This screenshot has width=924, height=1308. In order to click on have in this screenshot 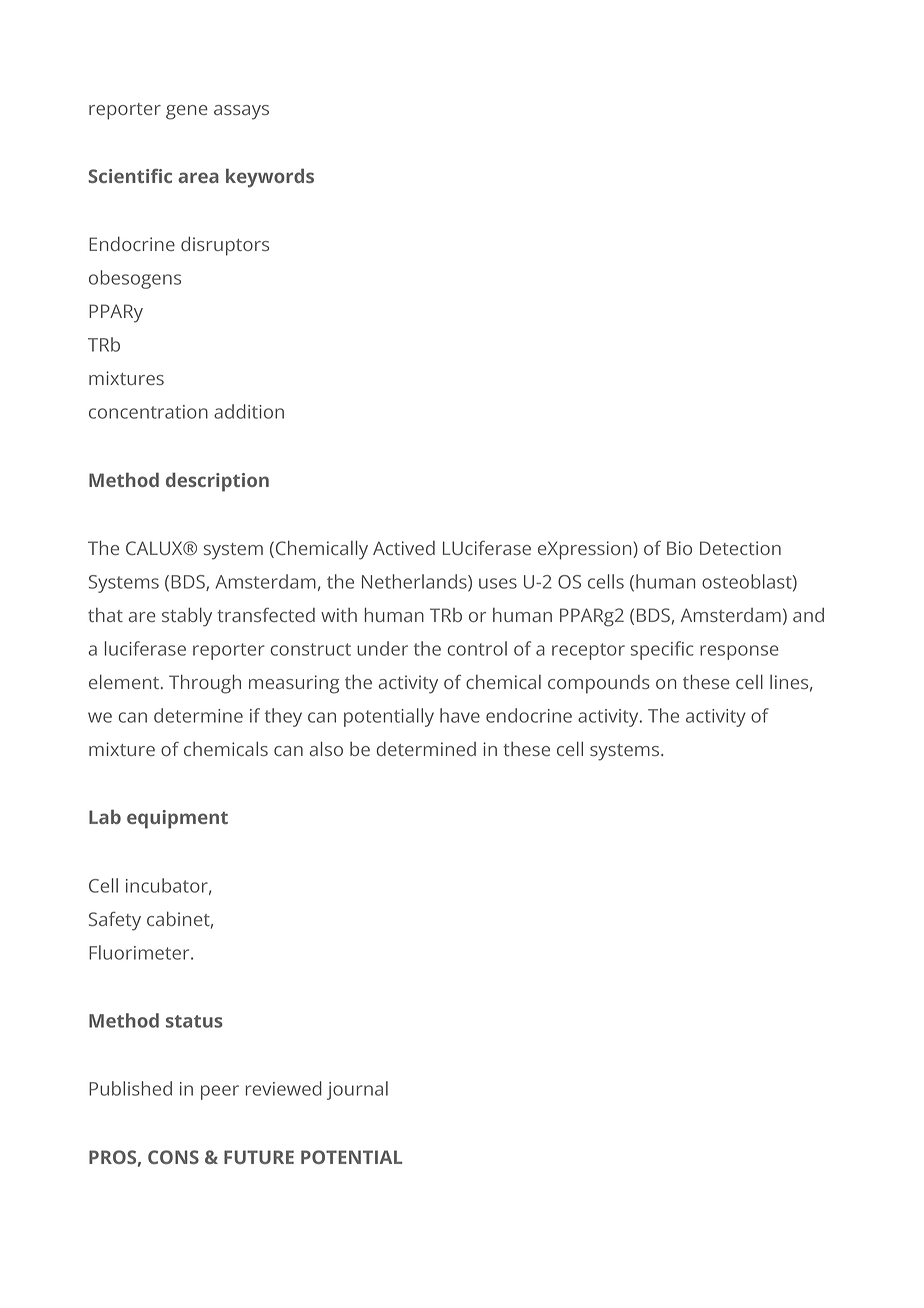, I will do `click(460, 715)`.
